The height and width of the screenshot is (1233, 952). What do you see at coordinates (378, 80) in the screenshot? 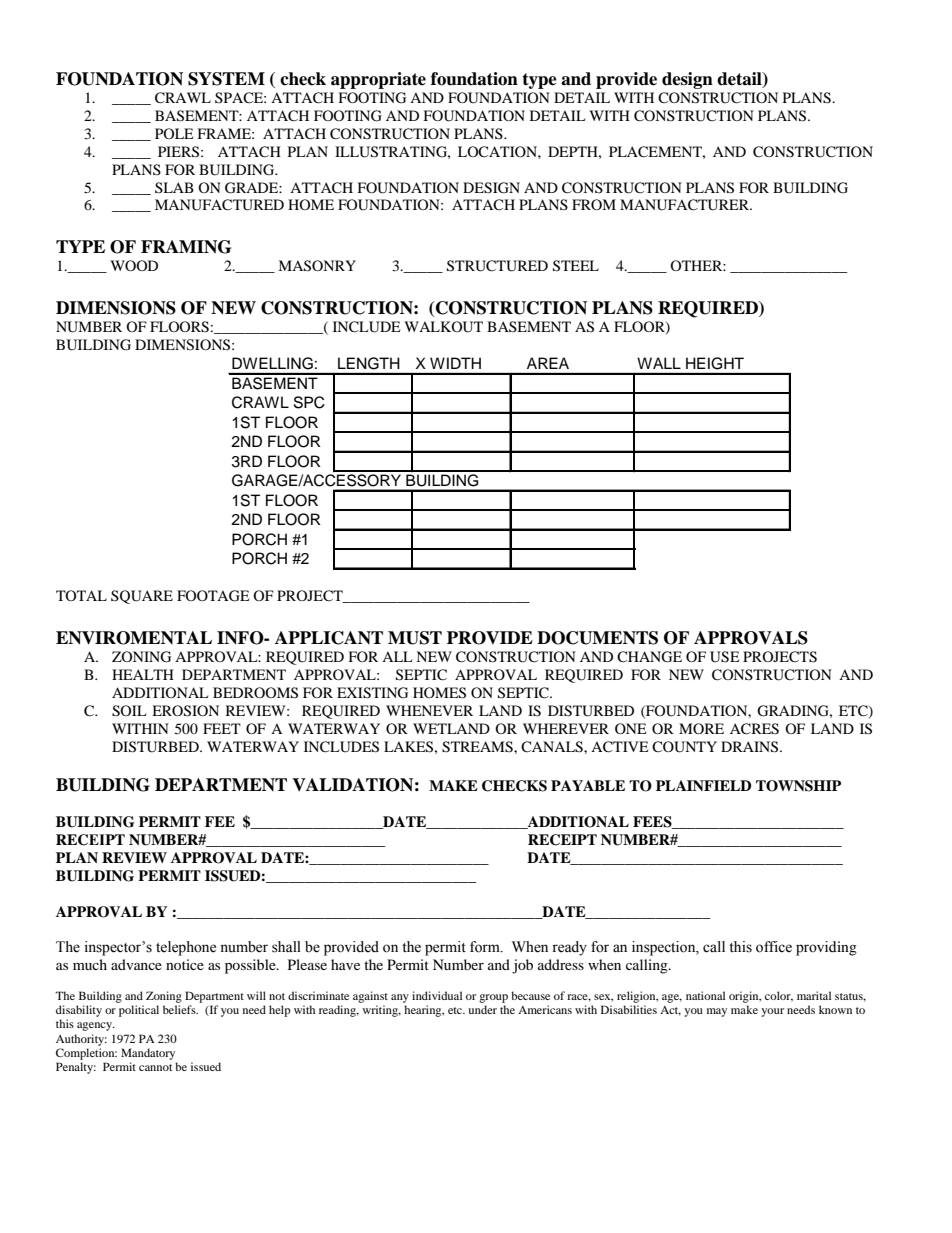
I see `appropriate` at bounding box center [378, 80].
